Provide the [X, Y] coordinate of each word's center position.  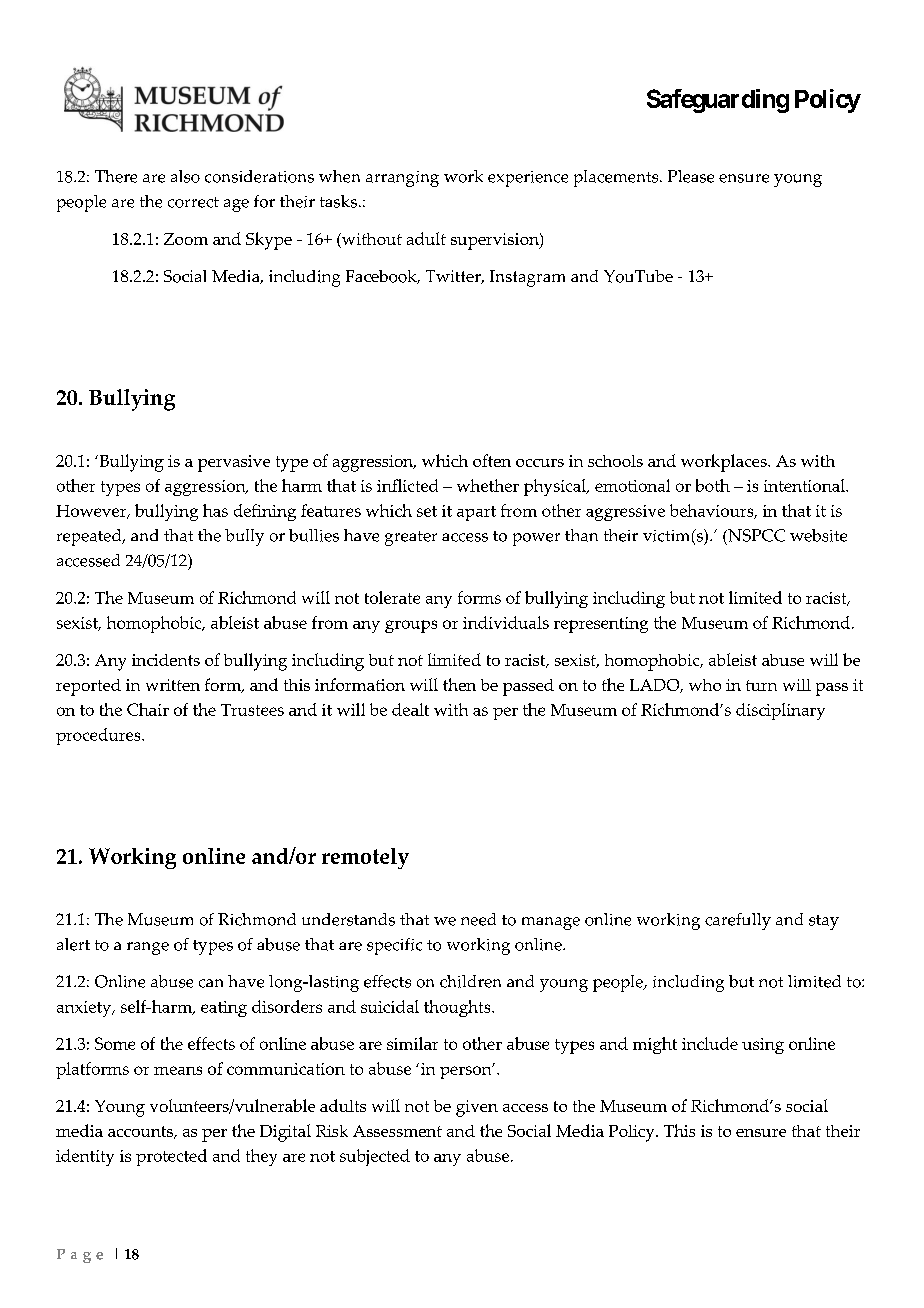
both [713, 485]
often [492, 460]
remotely [365, 858]
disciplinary [780, 711]
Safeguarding [718, 101]
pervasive [234, 463]
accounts [142, 1132]
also [185, 176]
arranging [402, 179]
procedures [99, 736]
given [477, 1108]
